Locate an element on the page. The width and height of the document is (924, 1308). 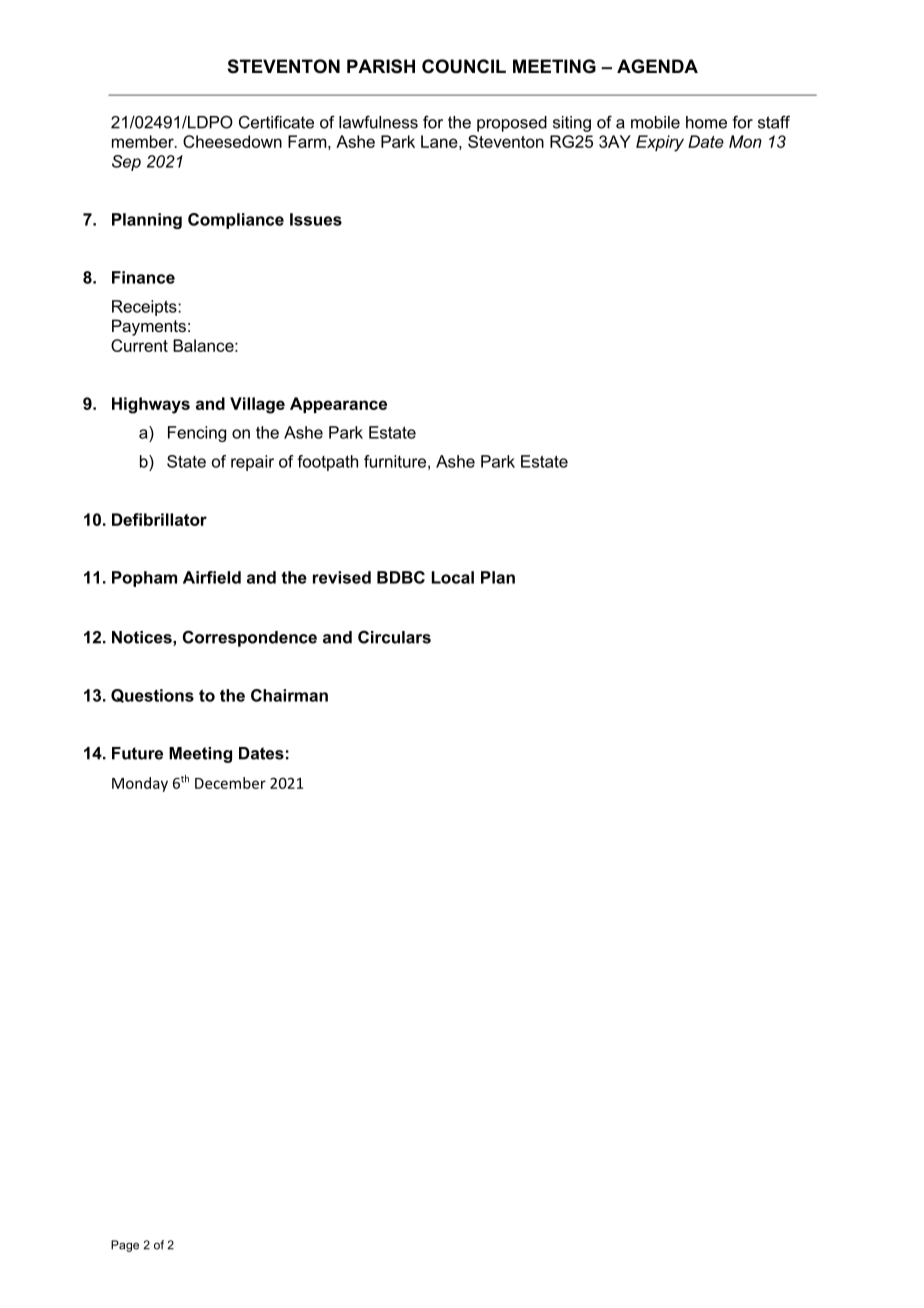
Page is located at coordinates (125, 1246).
